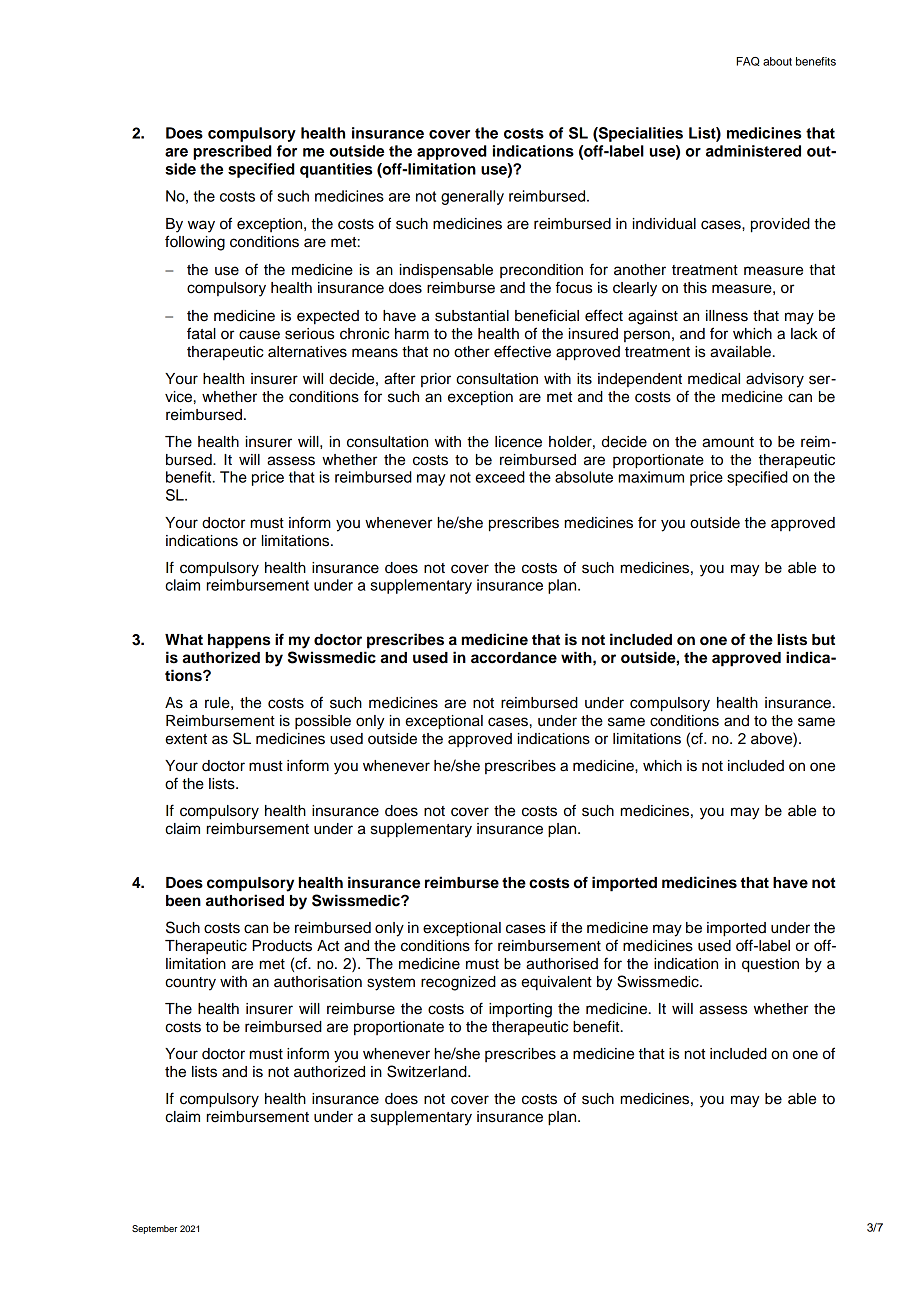 The image size is (924, 1308). Describe the element at coordinates (428, 1071) in the screenshot. I see `Switzerland` at that location.
